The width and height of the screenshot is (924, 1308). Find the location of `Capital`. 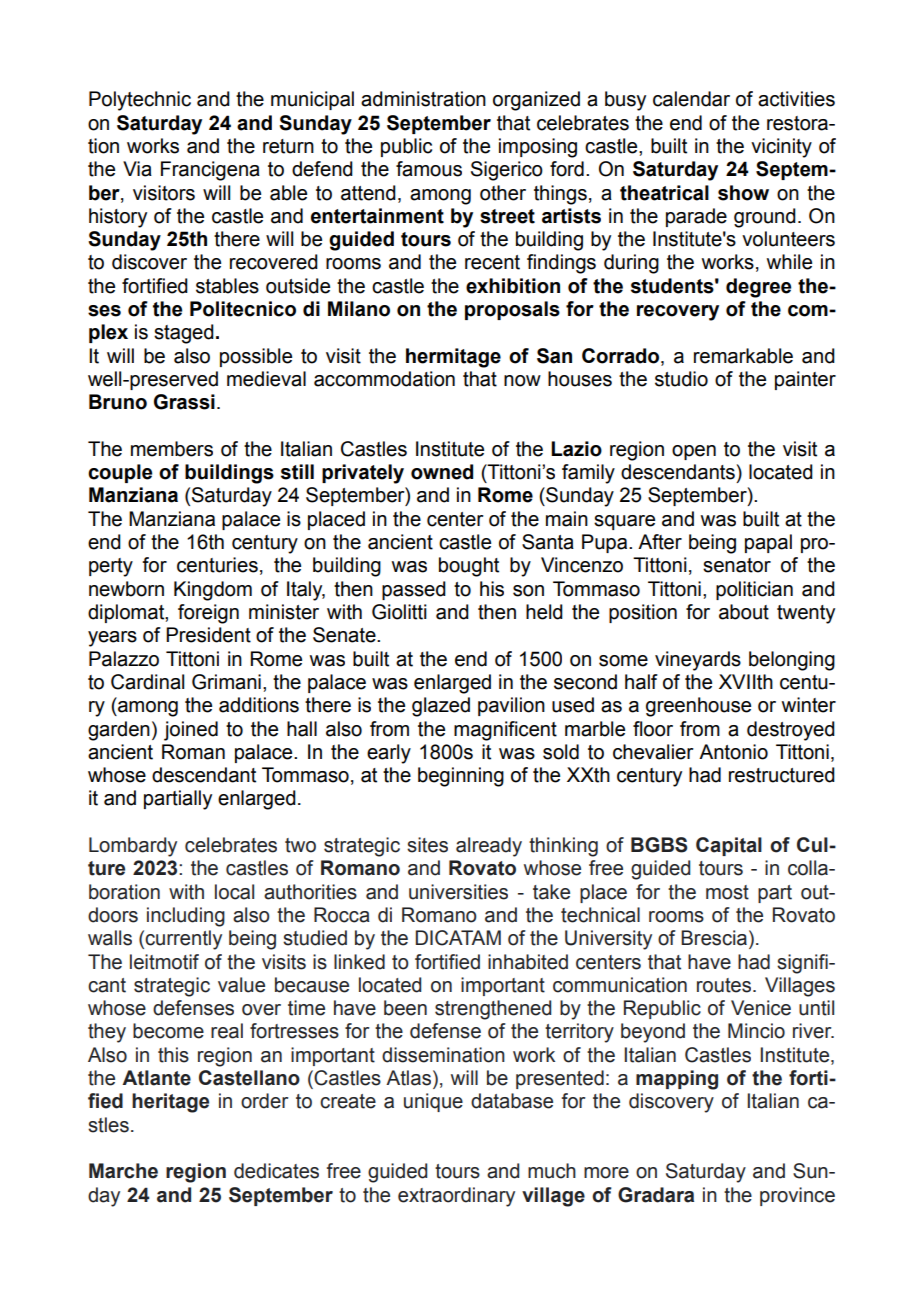

Capital is located at coordinates (729, 846).
